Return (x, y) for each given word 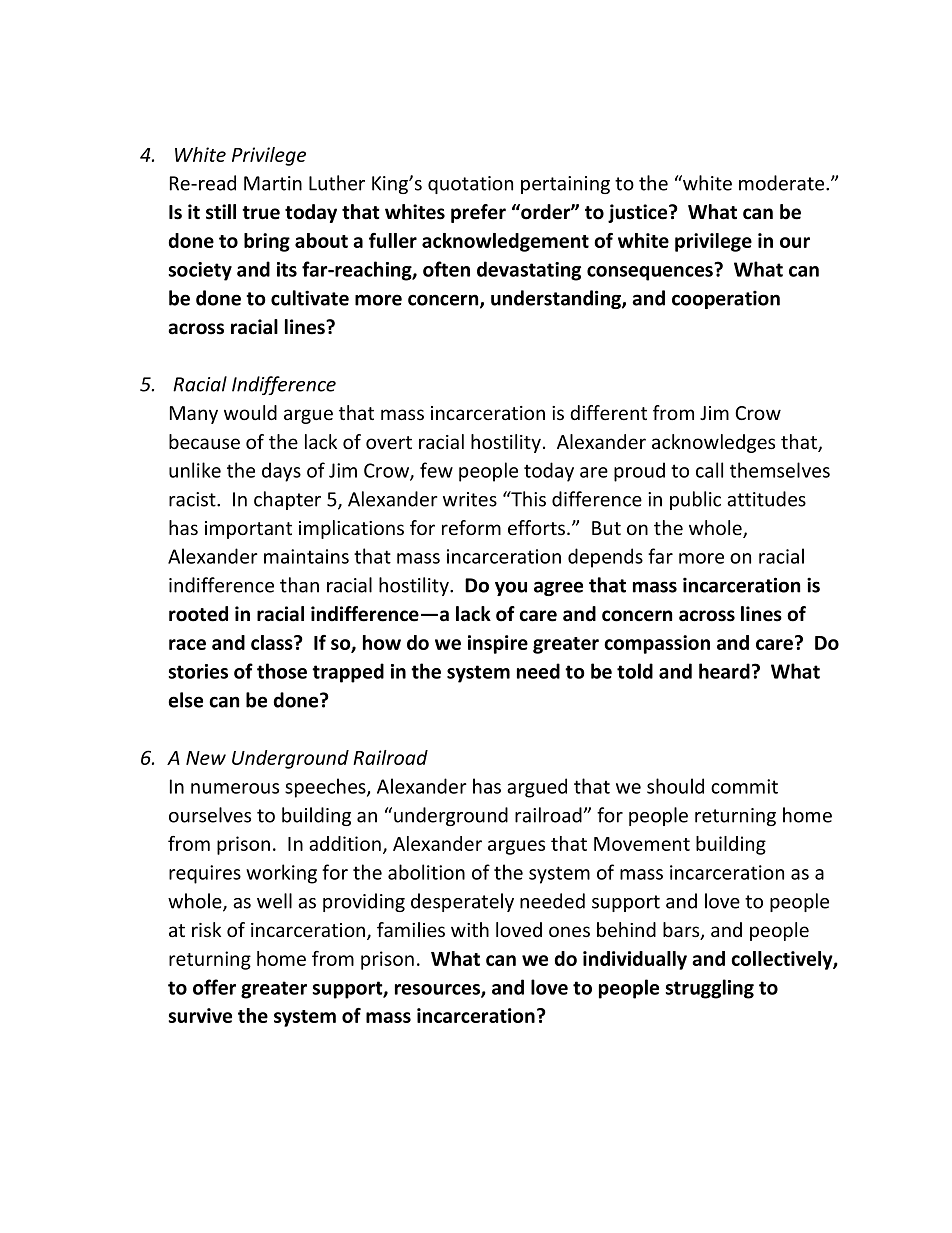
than (299, 585)
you (511, 588)
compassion (657, 644)
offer (214, 987)
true (261, 213)
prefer (478, 213)
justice (639, 213)
